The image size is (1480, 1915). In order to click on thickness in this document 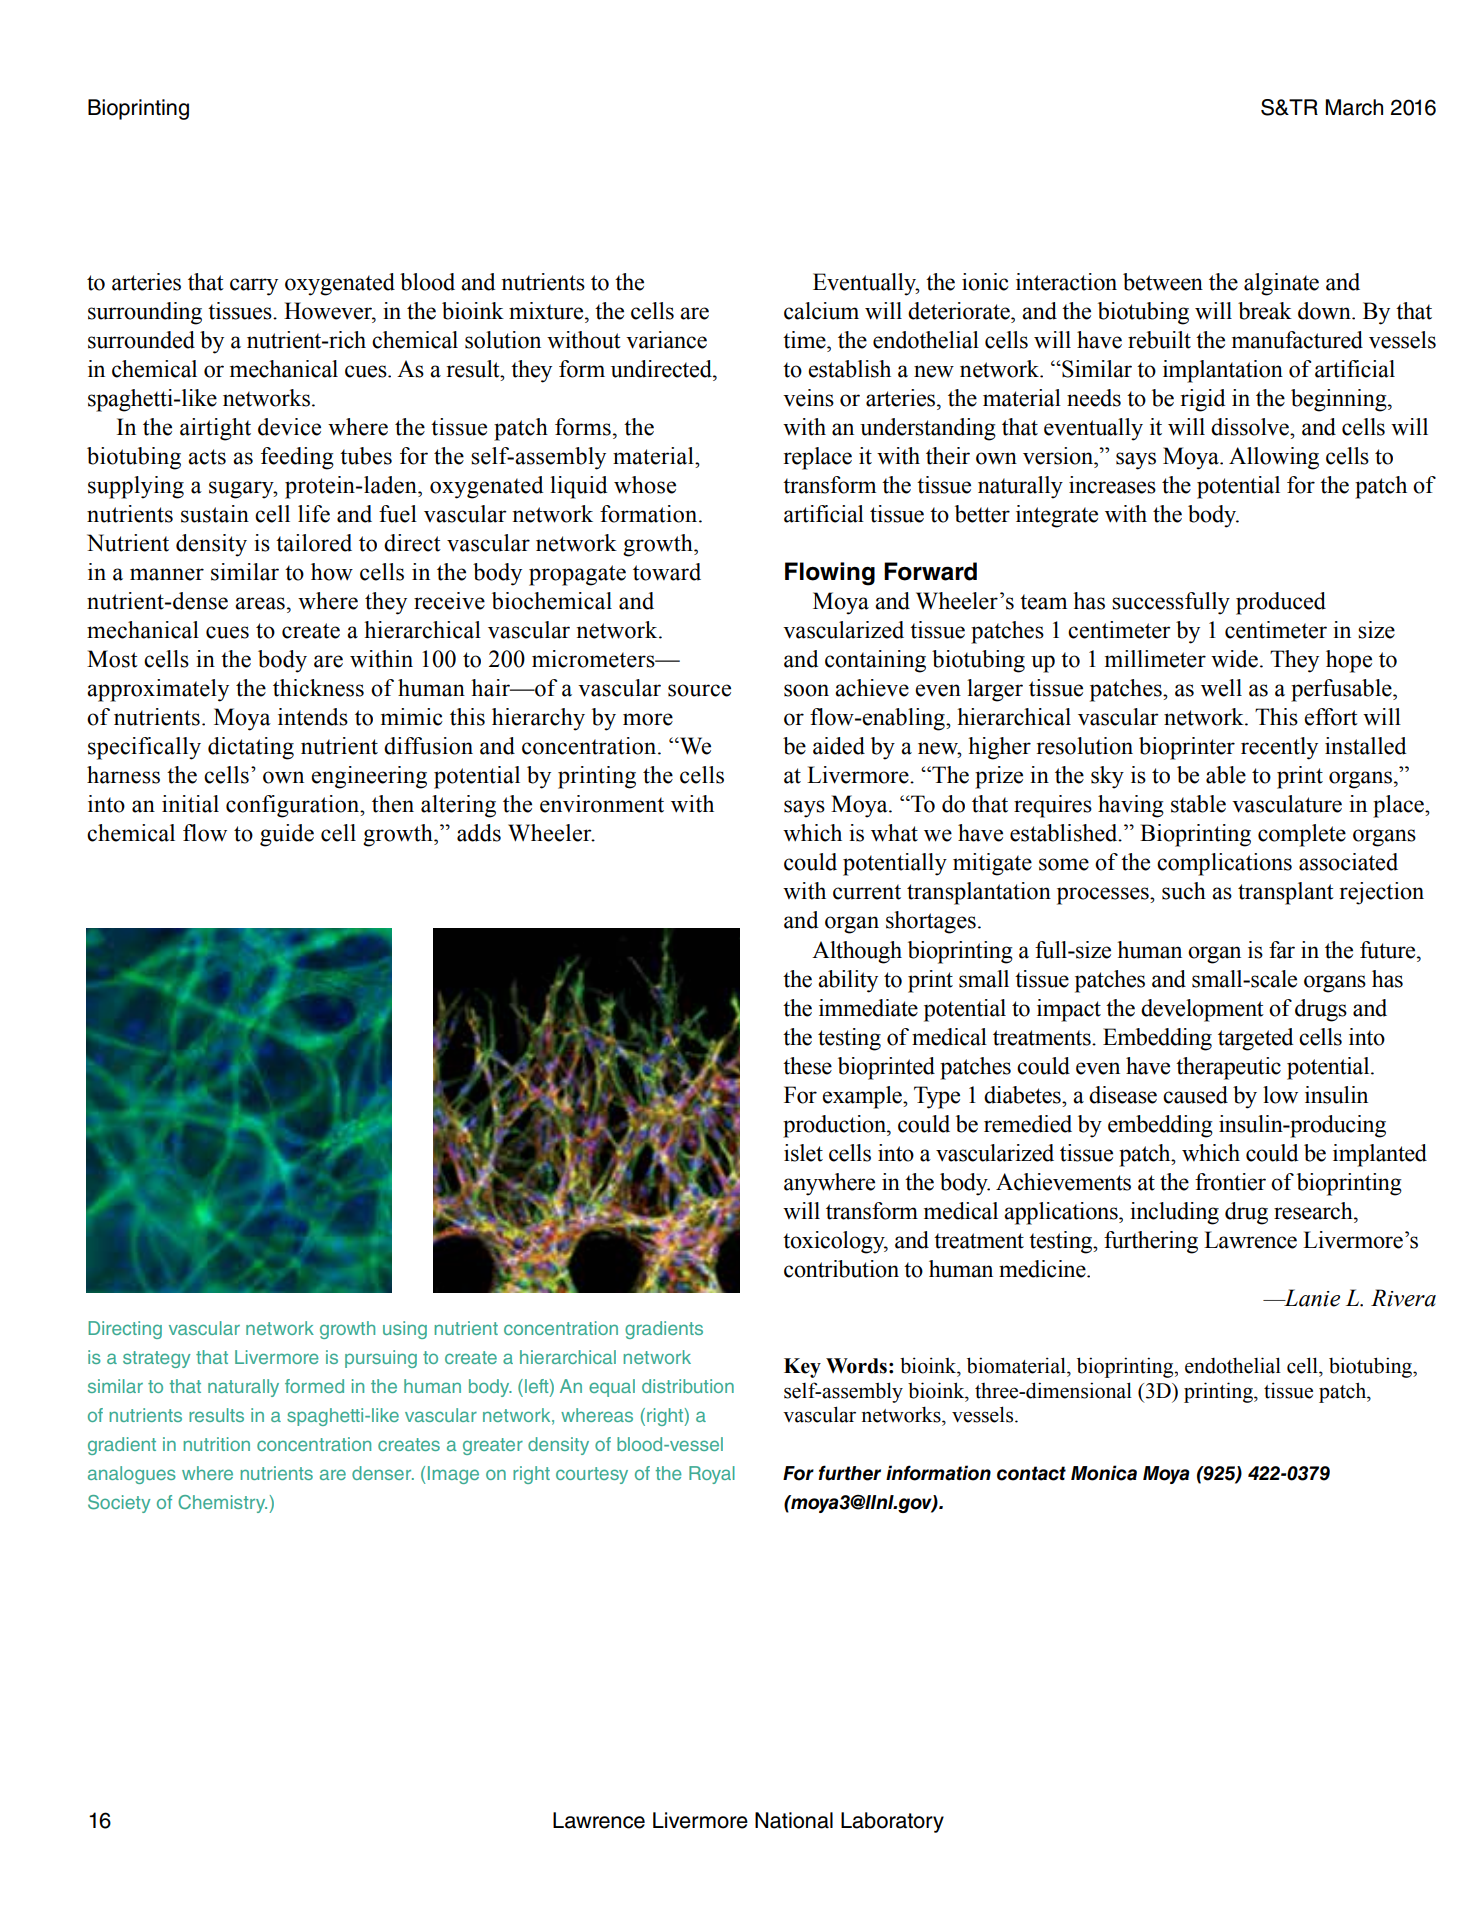, I will do `click(318, 688)`.
